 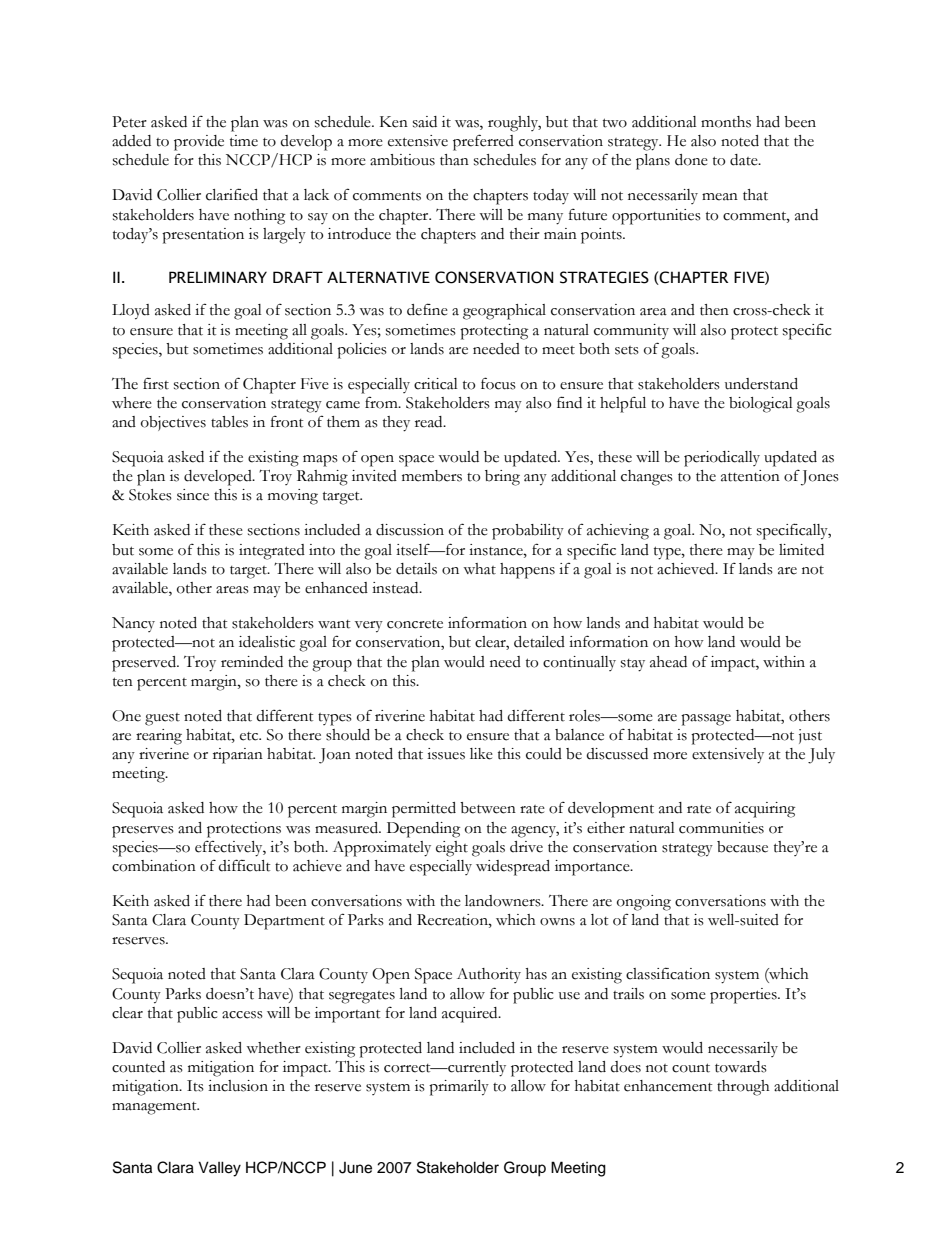 I want to click on months, so click(x=726, y=122).
